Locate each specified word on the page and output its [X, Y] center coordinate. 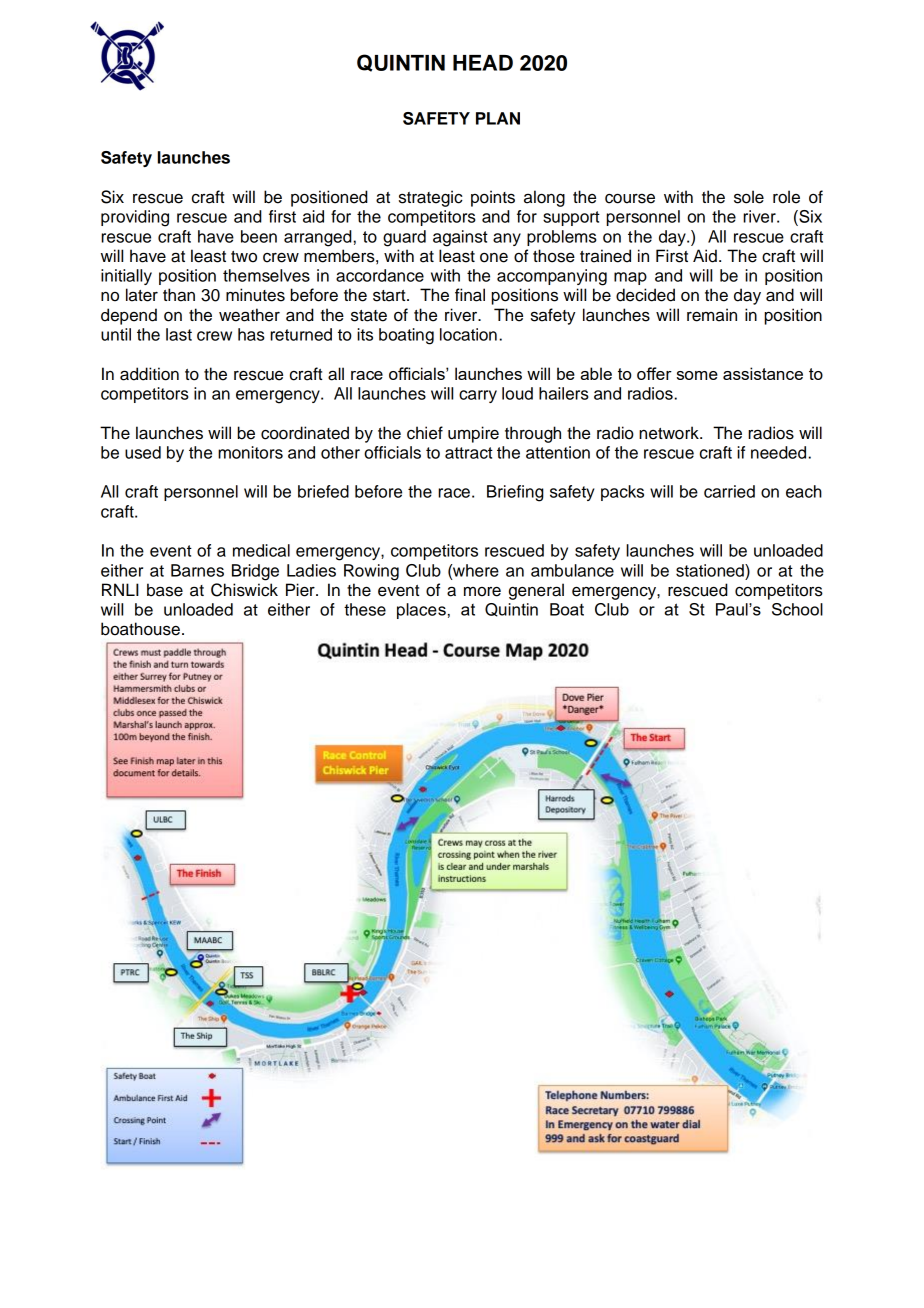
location [468, 334]
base [165, 590]
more [482, 592]
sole [749, 197]
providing [135, 218]
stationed [711, 570]
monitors [250, 452]
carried [729, 491]
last [179, 334]
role [786, 197]
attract [469, 453]
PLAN [498, 118]
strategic [431, 198]
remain [712, 315]
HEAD [483, 63]
